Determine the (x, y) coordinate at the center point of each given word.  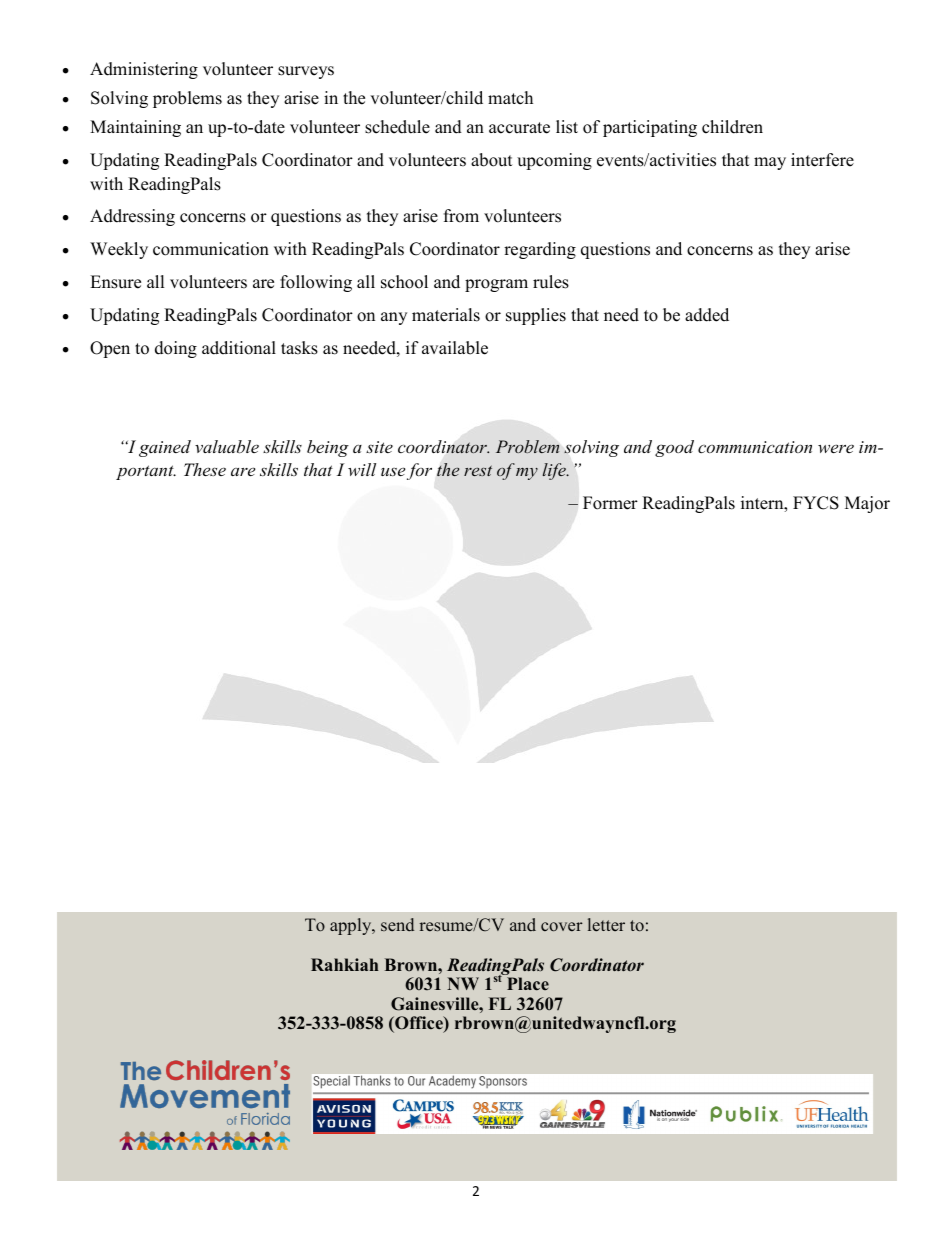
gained (165, 448)
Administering (144, 70)
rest (478, 470)
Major (867, 504)
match (510, 98)
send (397, 925)
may (770, 163)
